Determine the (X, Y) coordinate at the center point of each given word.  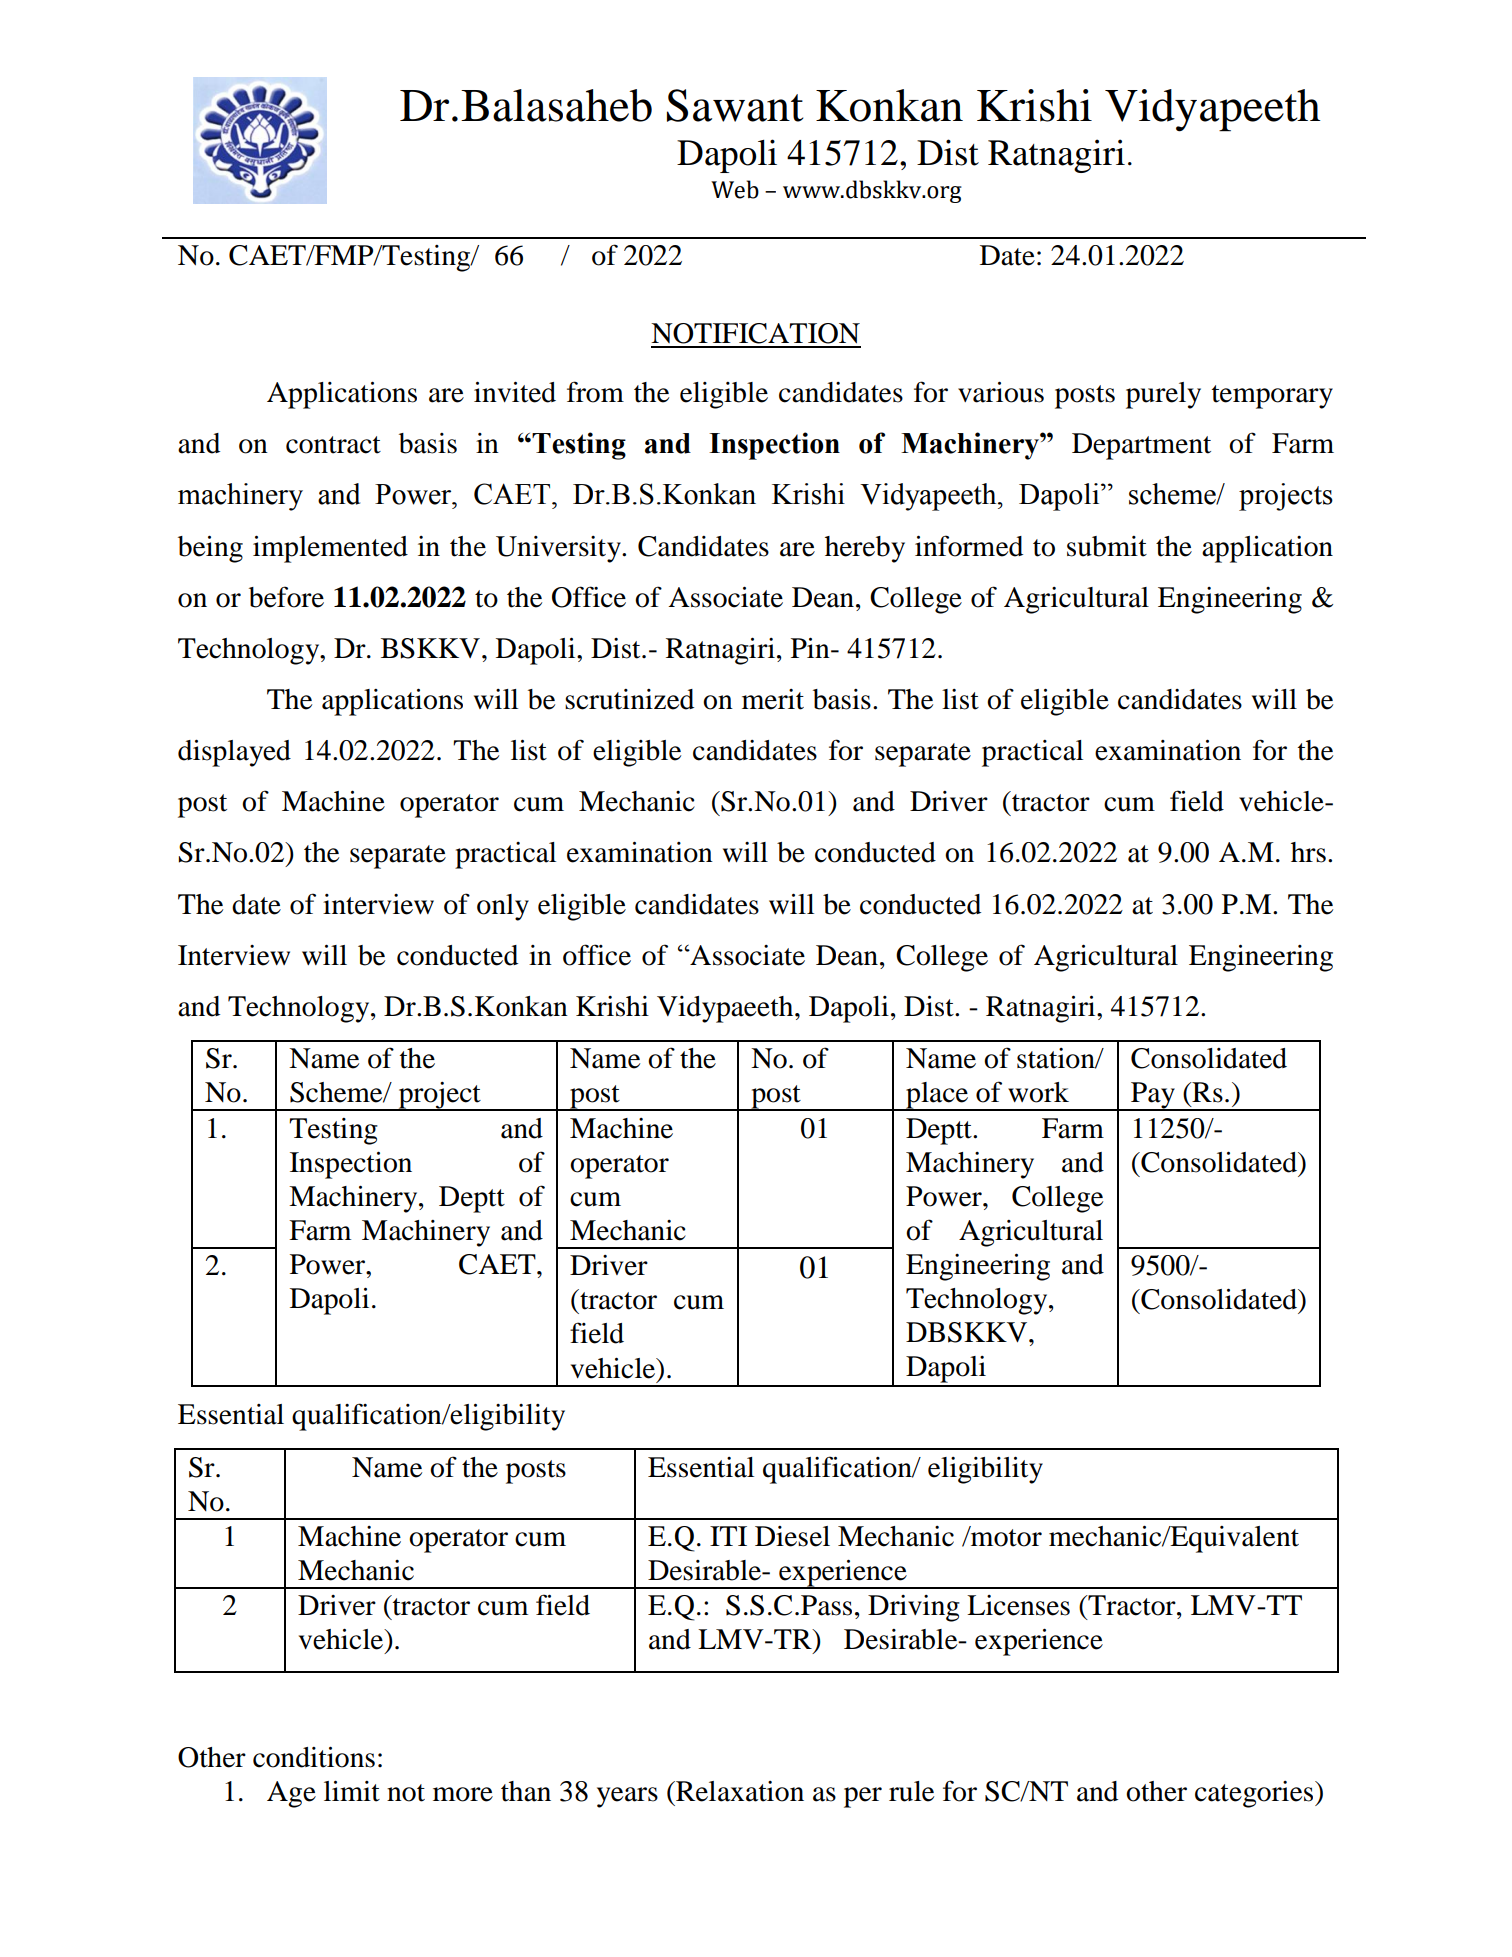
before (286, 597)
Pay (1153, 1096)
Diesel (792, 1536)
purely (1163, 395)
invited (515, 392)
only (503, 907)
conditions (314, 1757)
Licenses (1018, 1605)
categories (1255, 1794)
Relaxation (739, 1791)
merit (773, 699)
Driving (914, 1608)
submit (1107, 546)
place (937, 1096)
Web (735, 189)
